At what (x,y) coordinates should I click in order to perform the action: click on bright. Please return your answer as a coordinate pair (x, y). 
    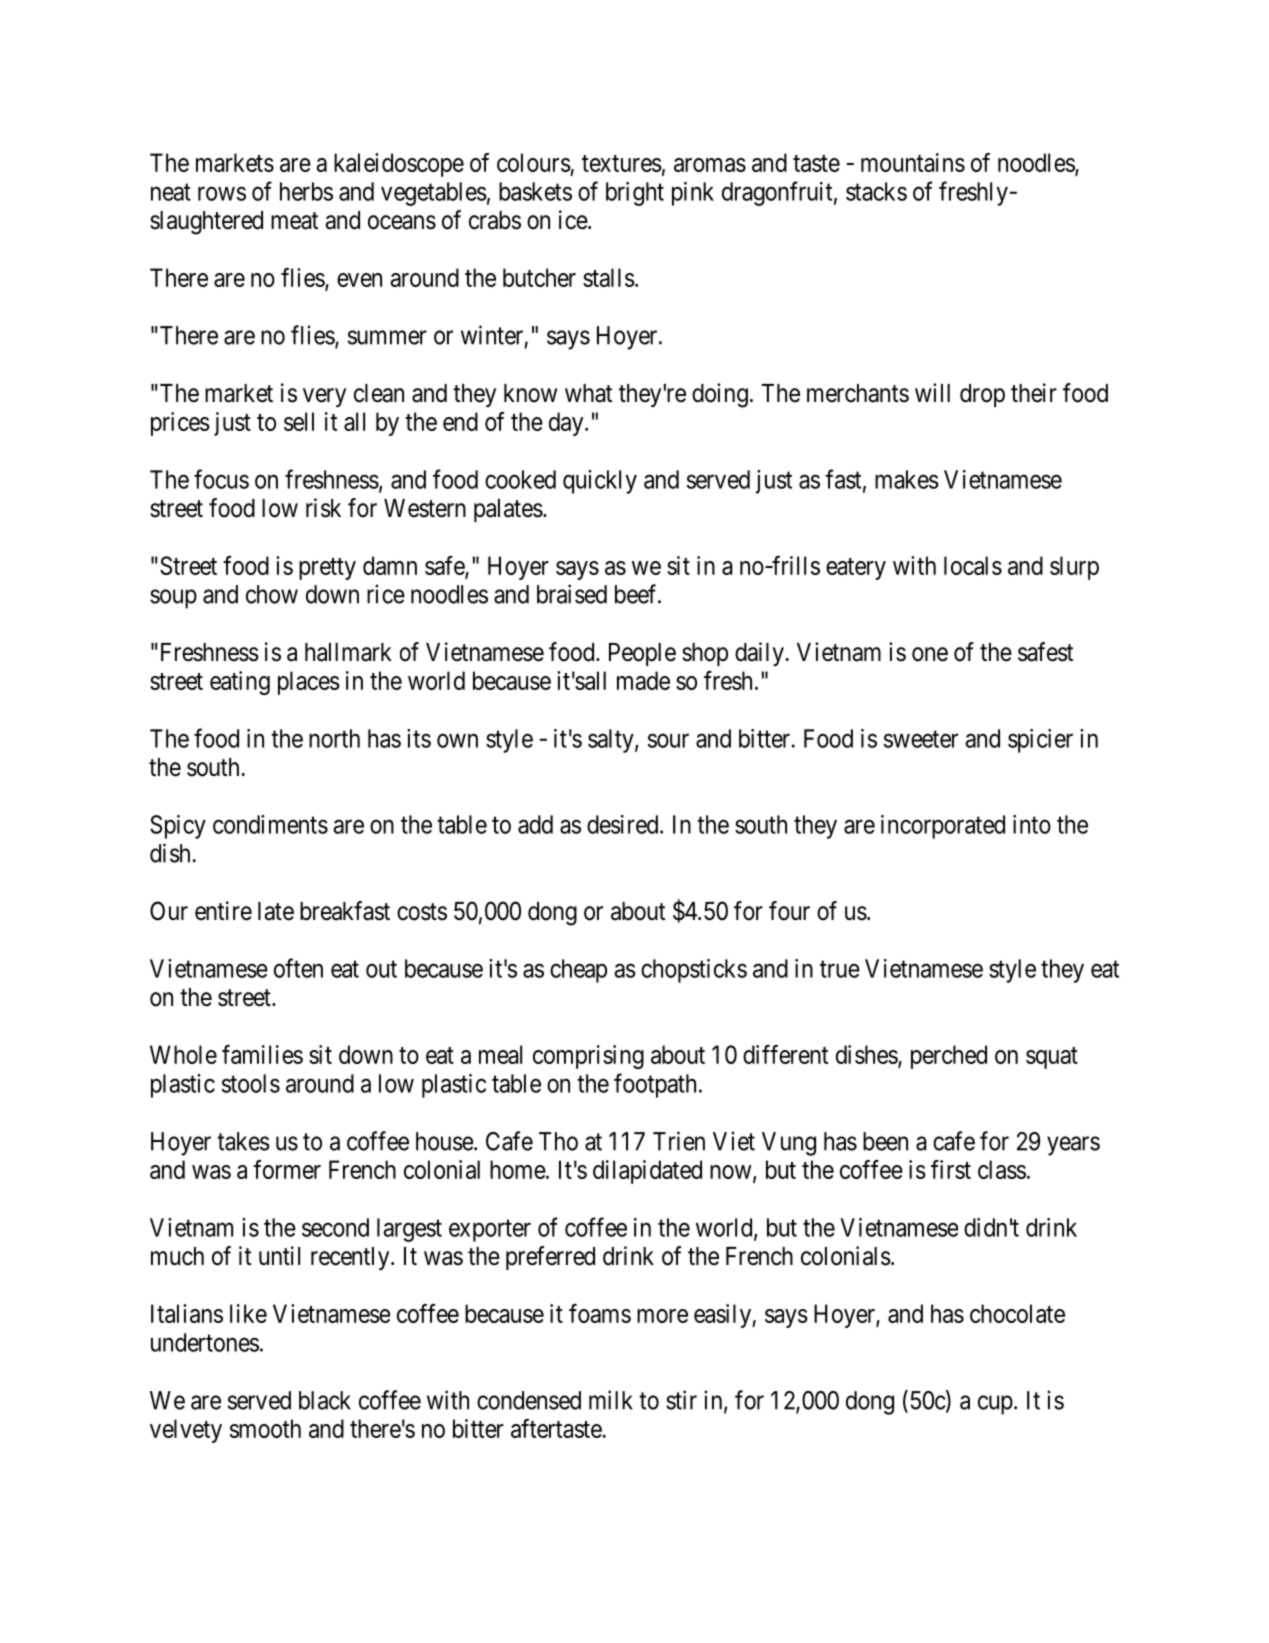
    Looking at the image, I should click on (635, 194).
